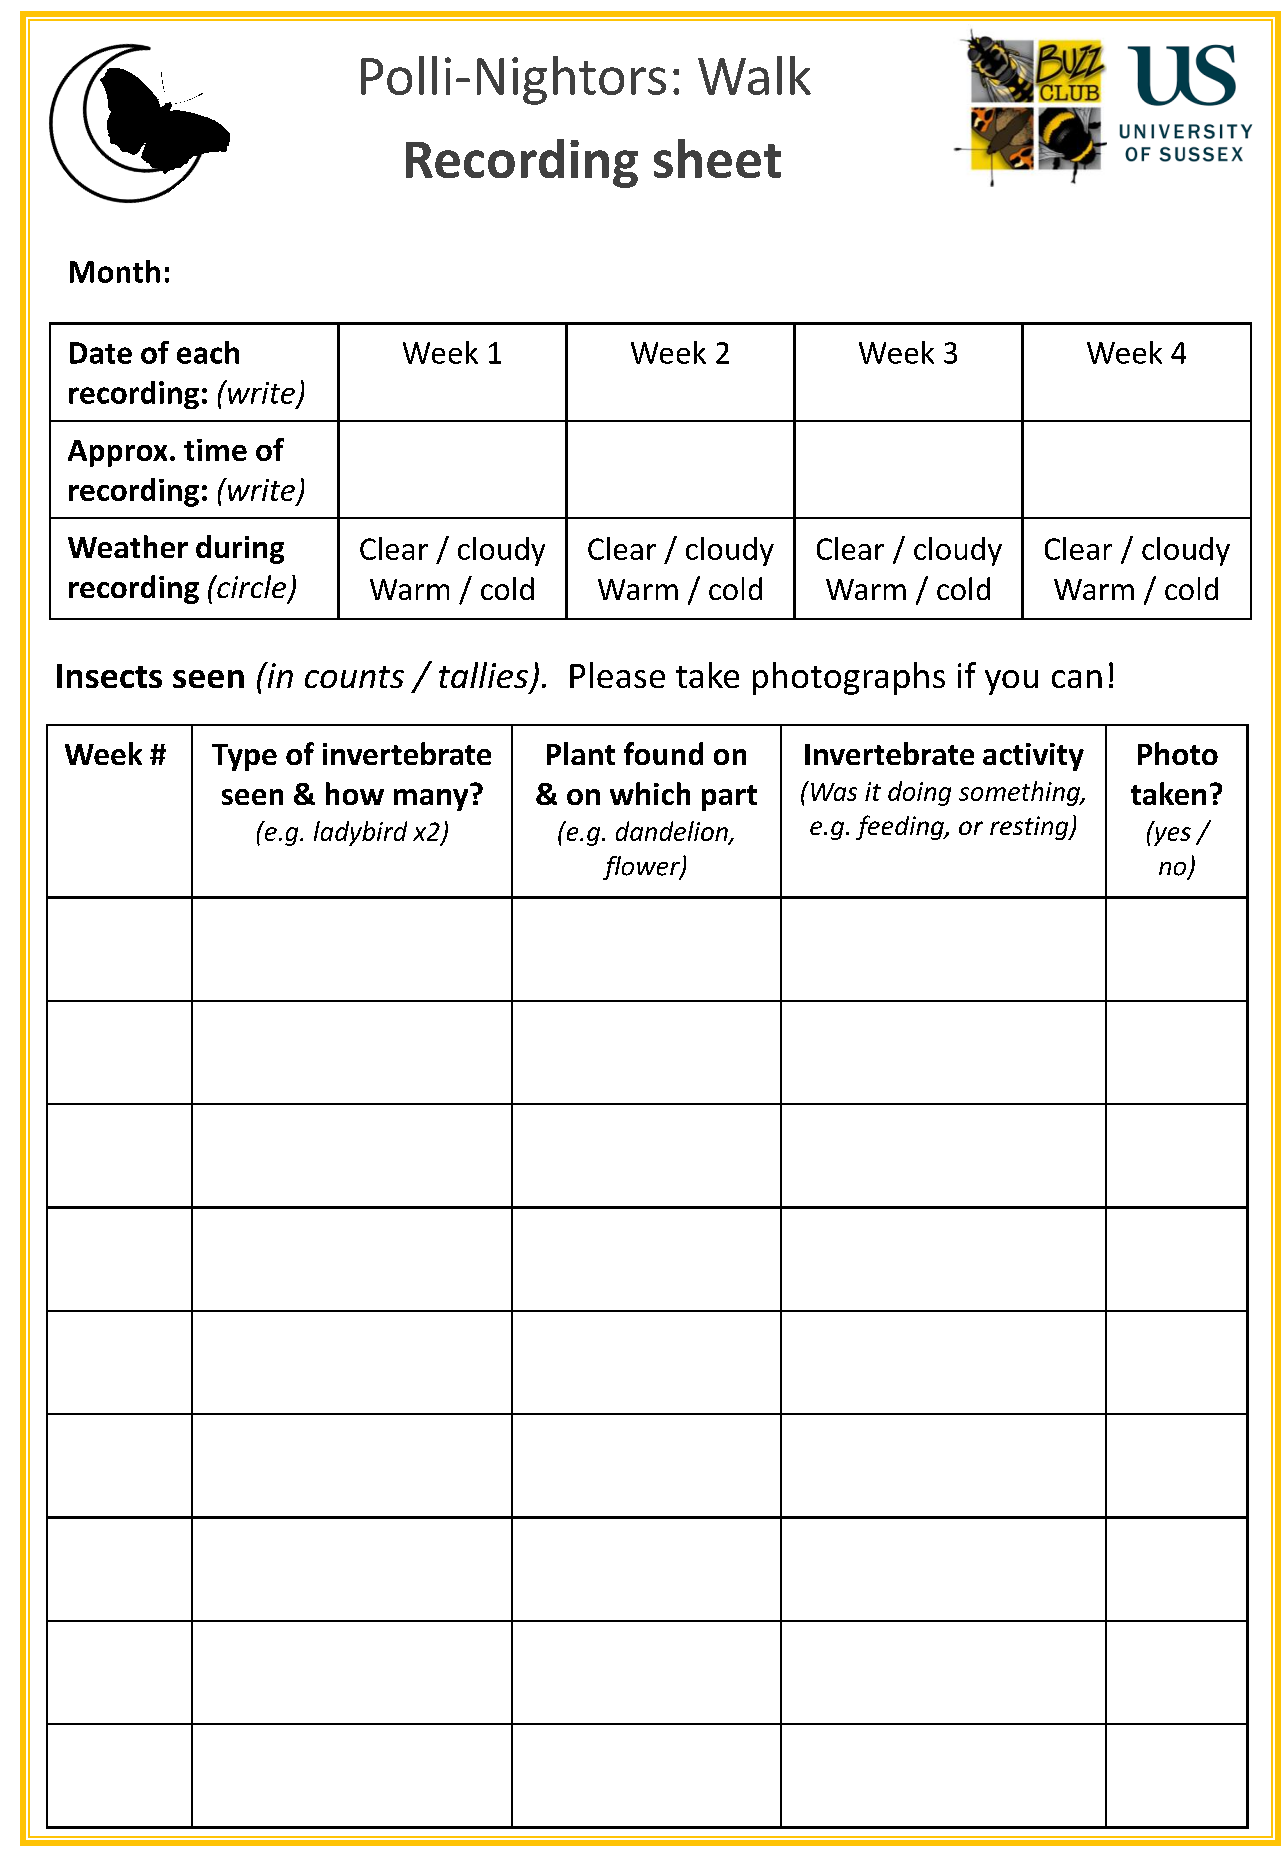 This screenshot has height=1860, width=1288. What do you see at coordinates (1030, 828) in the screenshot?
I see `resting` at bounding box center [1030, 828].
